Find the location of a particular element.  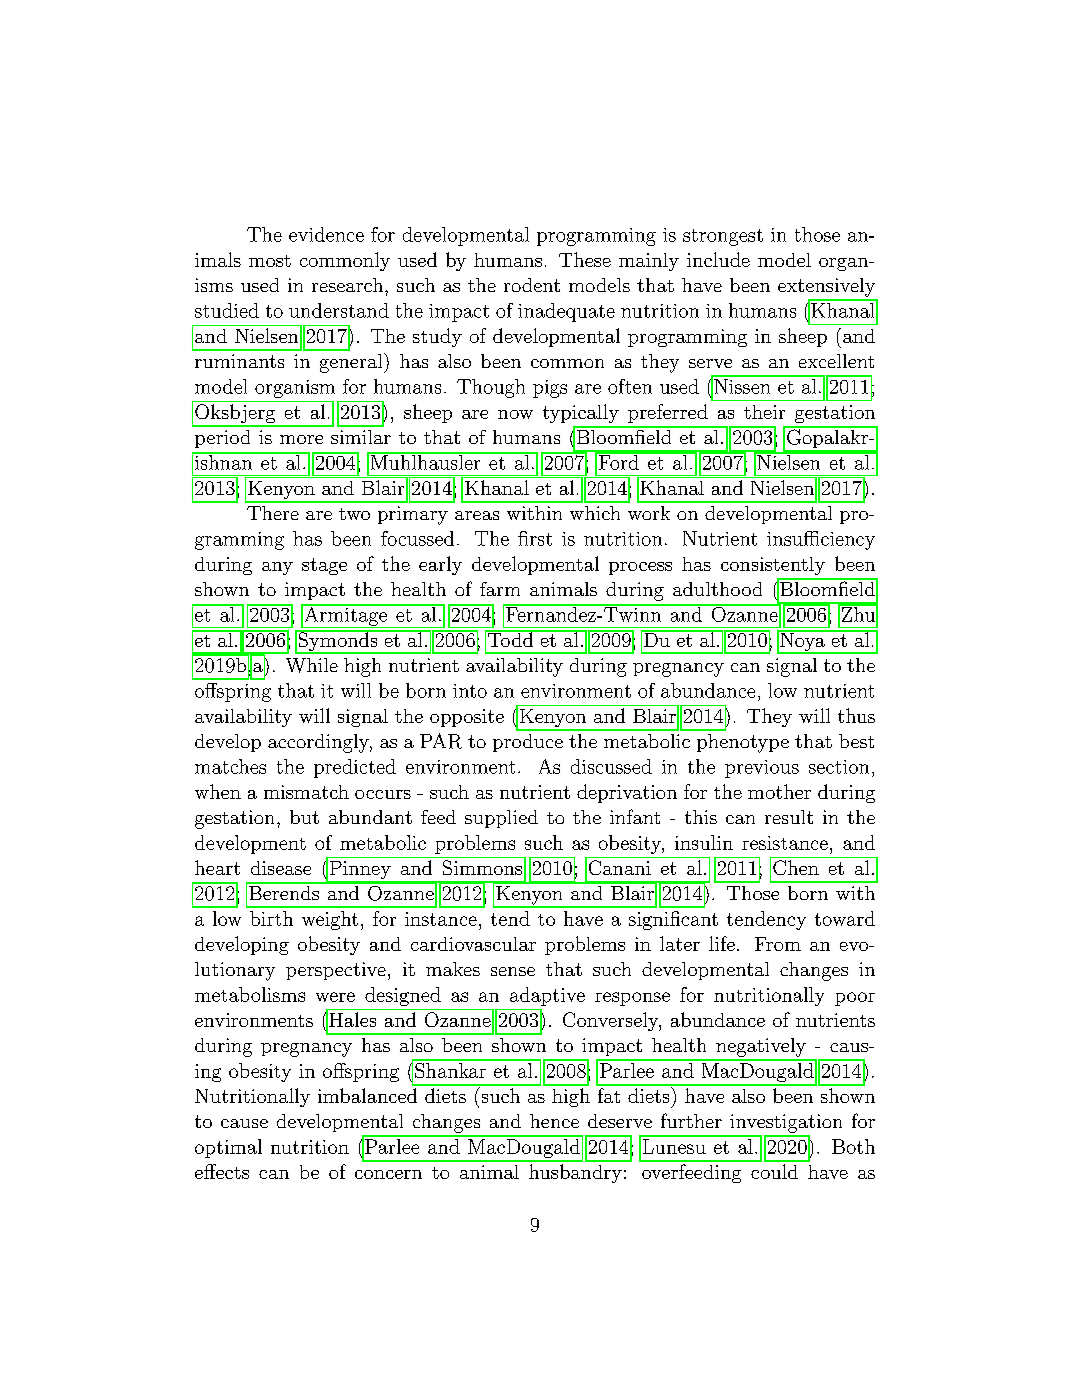

first is located at coordinates (535, 538).
